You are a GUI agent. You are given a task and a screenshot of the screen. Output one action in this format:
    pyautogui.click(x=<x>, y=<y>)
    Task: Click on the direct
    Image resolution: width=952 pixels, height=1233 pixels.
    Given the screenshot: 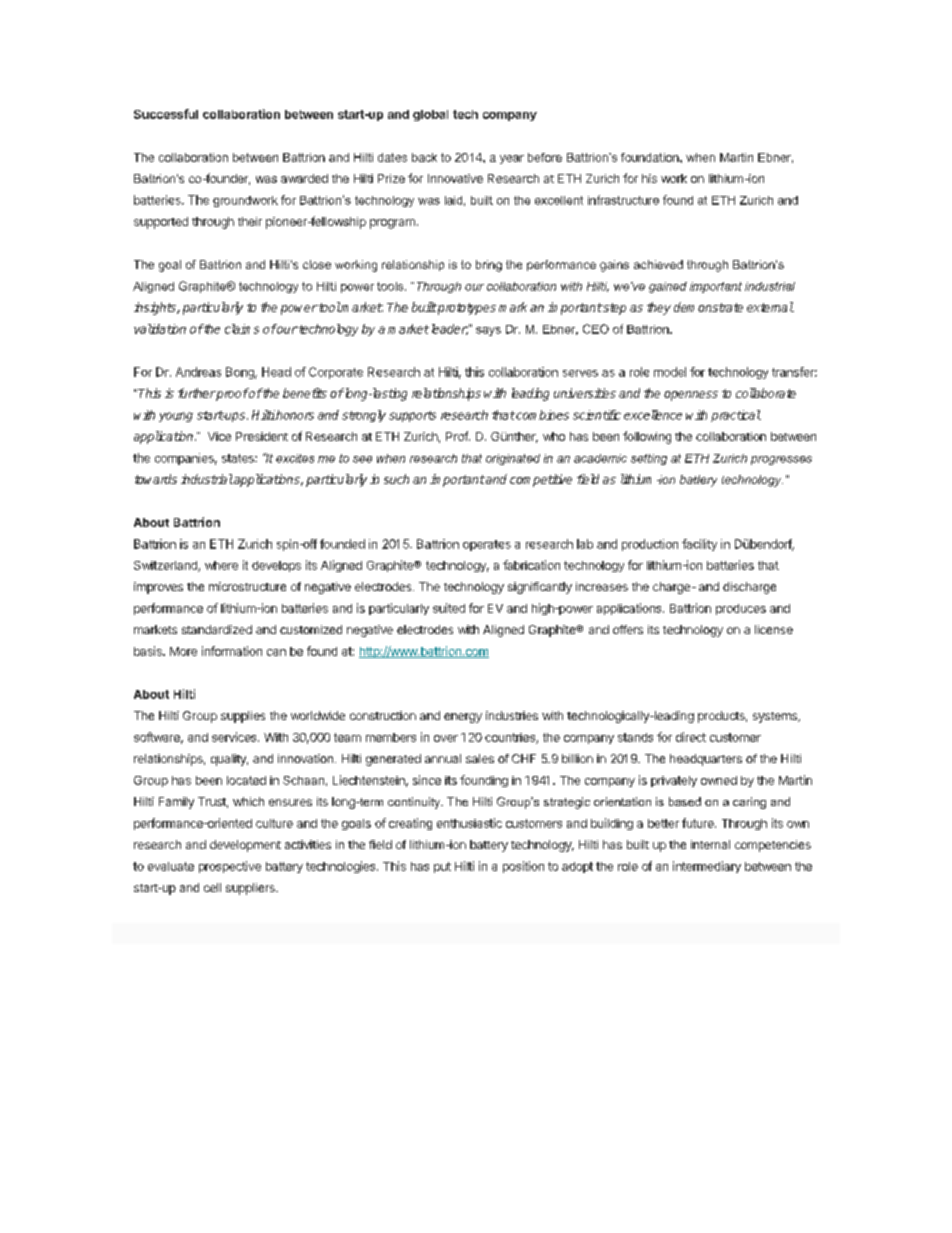 What is the action you would take?
    pyautogui.click(x=691, y=737)
